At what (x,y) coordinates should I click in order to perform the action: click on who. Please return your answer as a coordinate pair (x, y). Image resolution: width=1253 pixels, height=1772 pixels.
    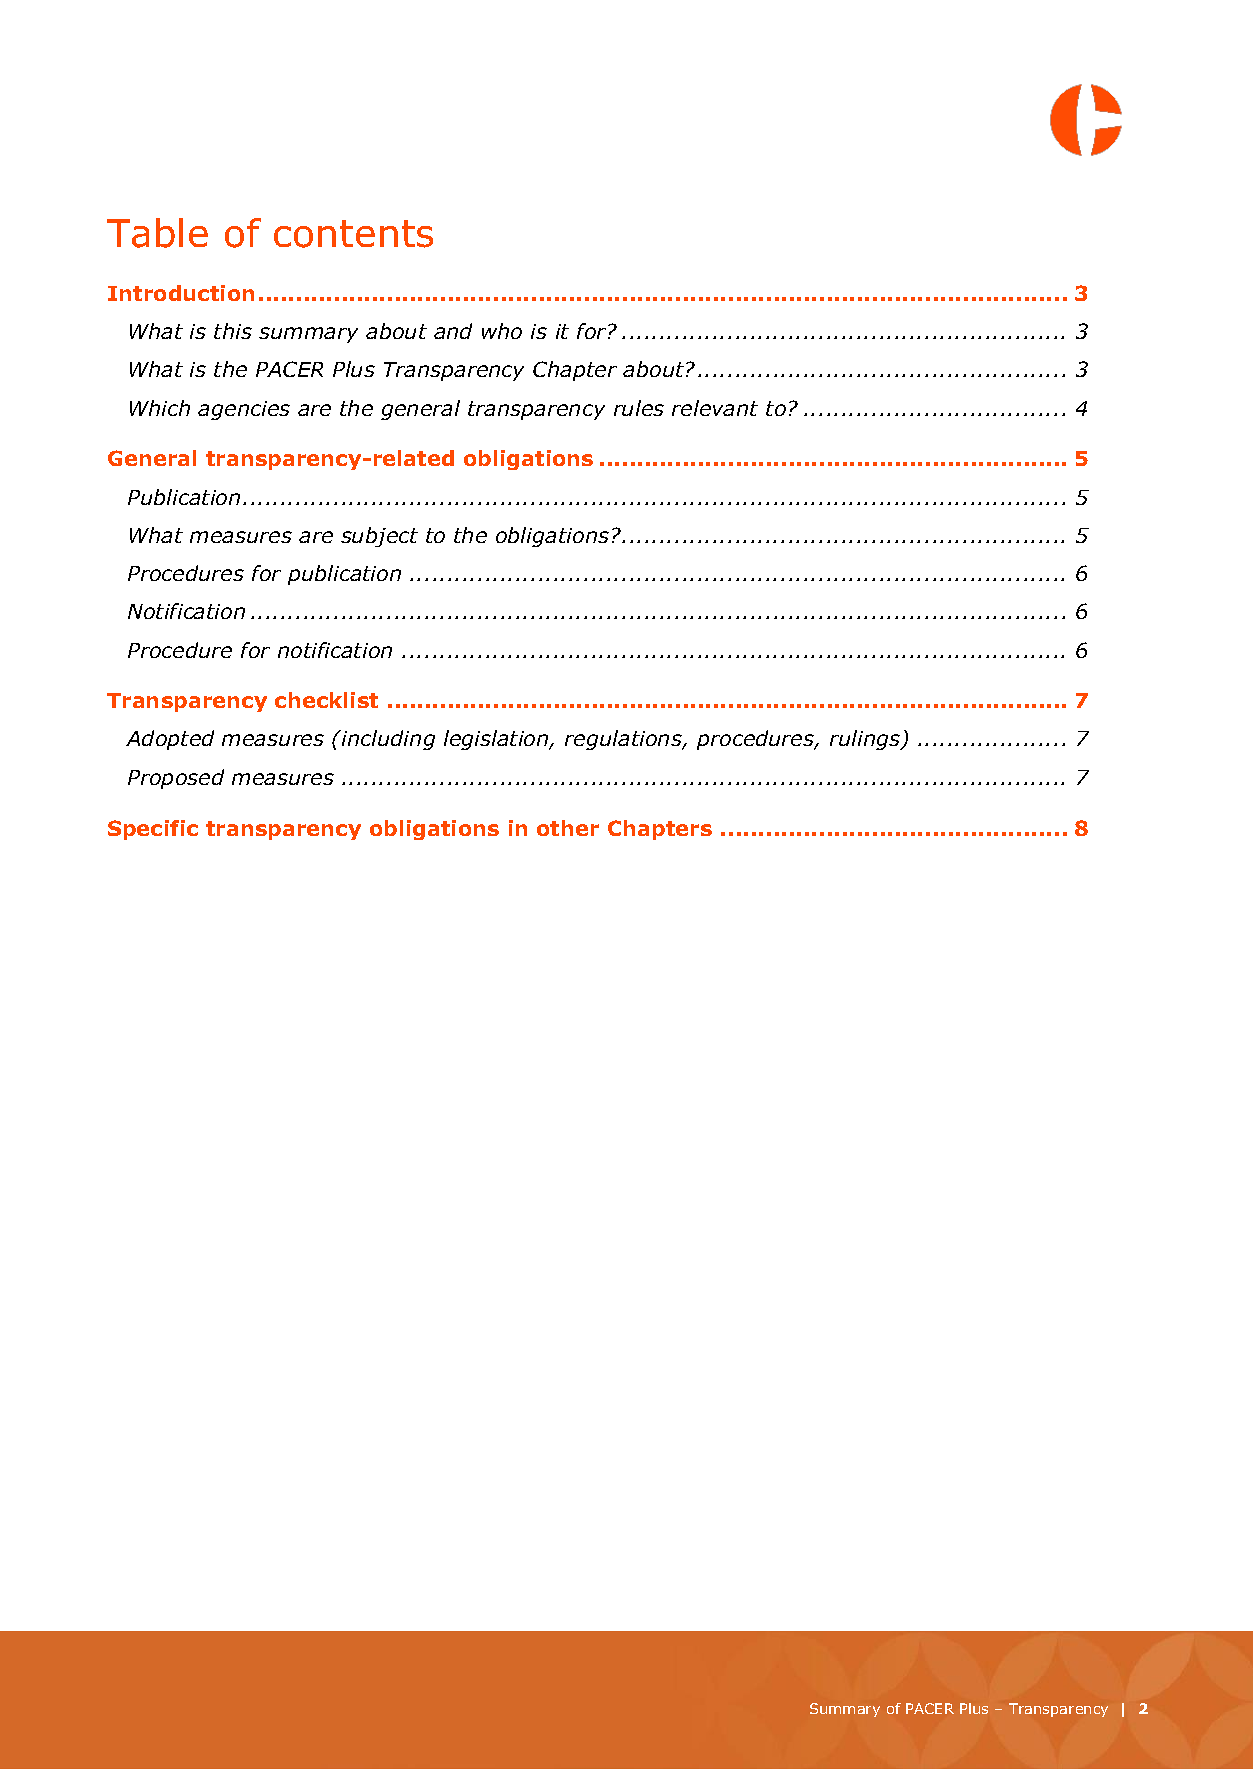
    Looking at the image, I should click on (502, 331).
